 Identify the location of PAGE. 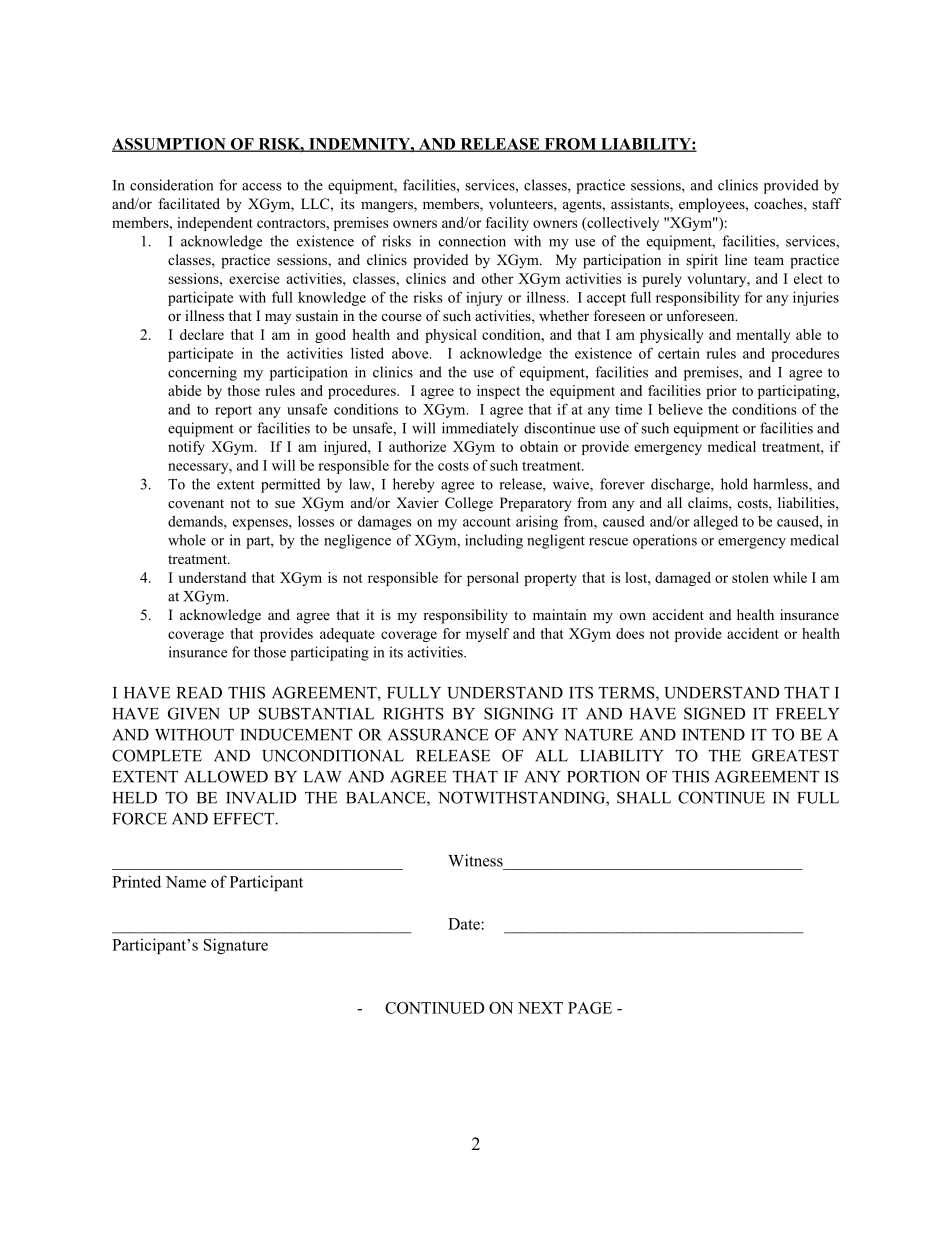
(590, 1008).
